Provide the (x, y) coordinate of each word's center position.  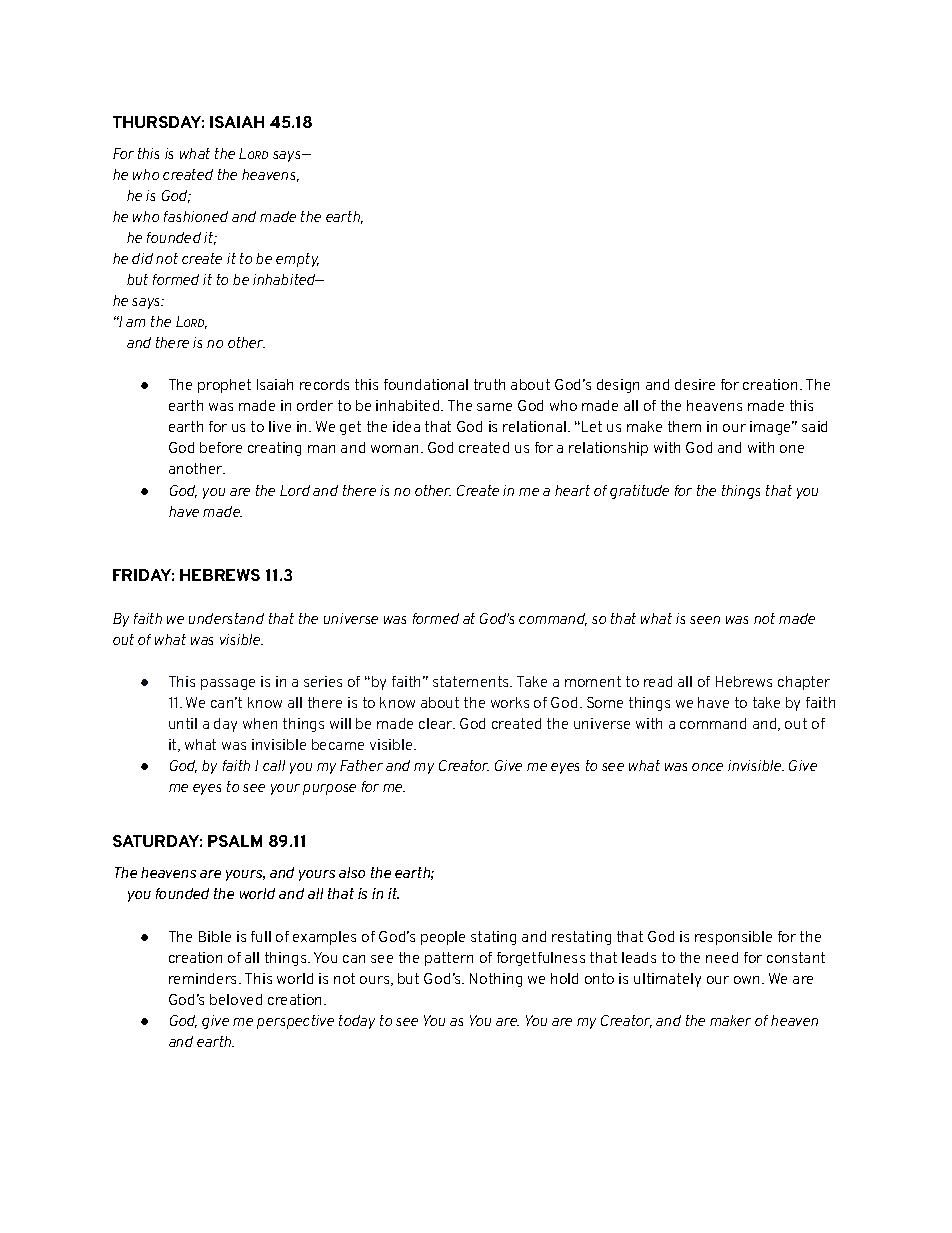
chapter (804, 683)
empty (297, 260)
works (510, 702)
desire (695, 384)
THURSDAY (158, 122)
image (772, 428)
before (221, 447)
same (494, 407)
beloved (236, 999)
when (260, 723)
